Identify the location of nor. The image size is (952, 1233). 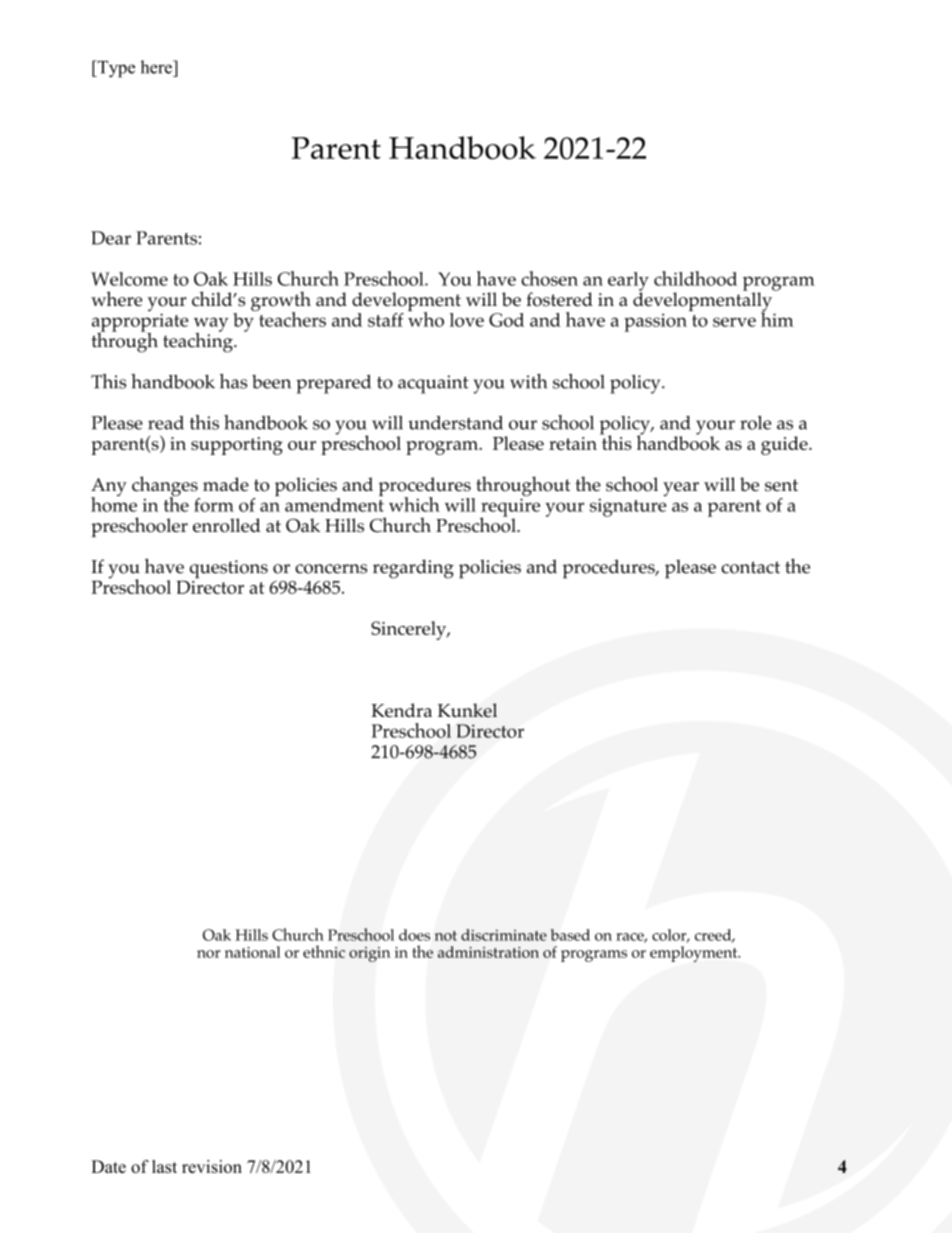
(208, 954).
